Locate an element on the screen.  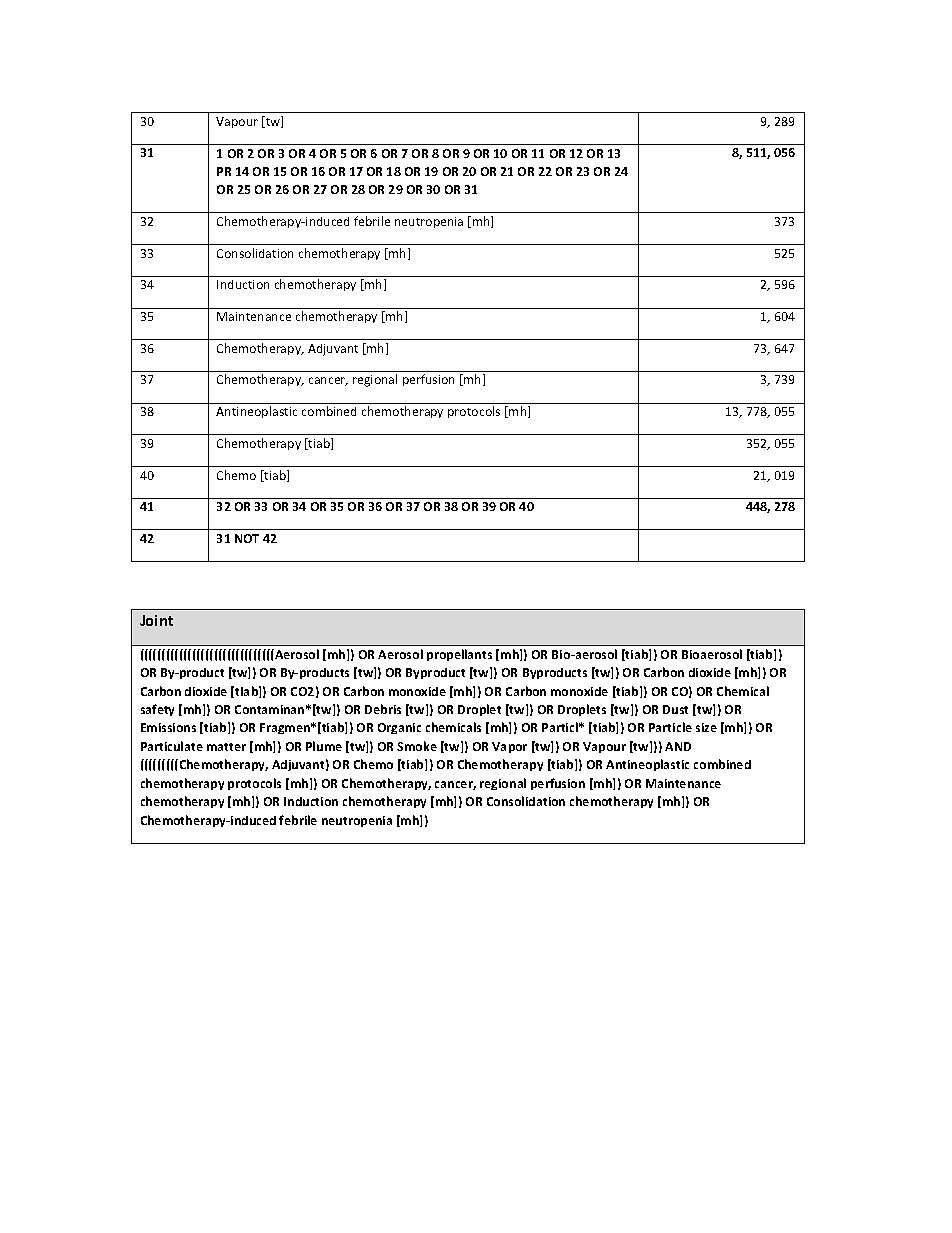
safety is located at coordinates (157, 710).
